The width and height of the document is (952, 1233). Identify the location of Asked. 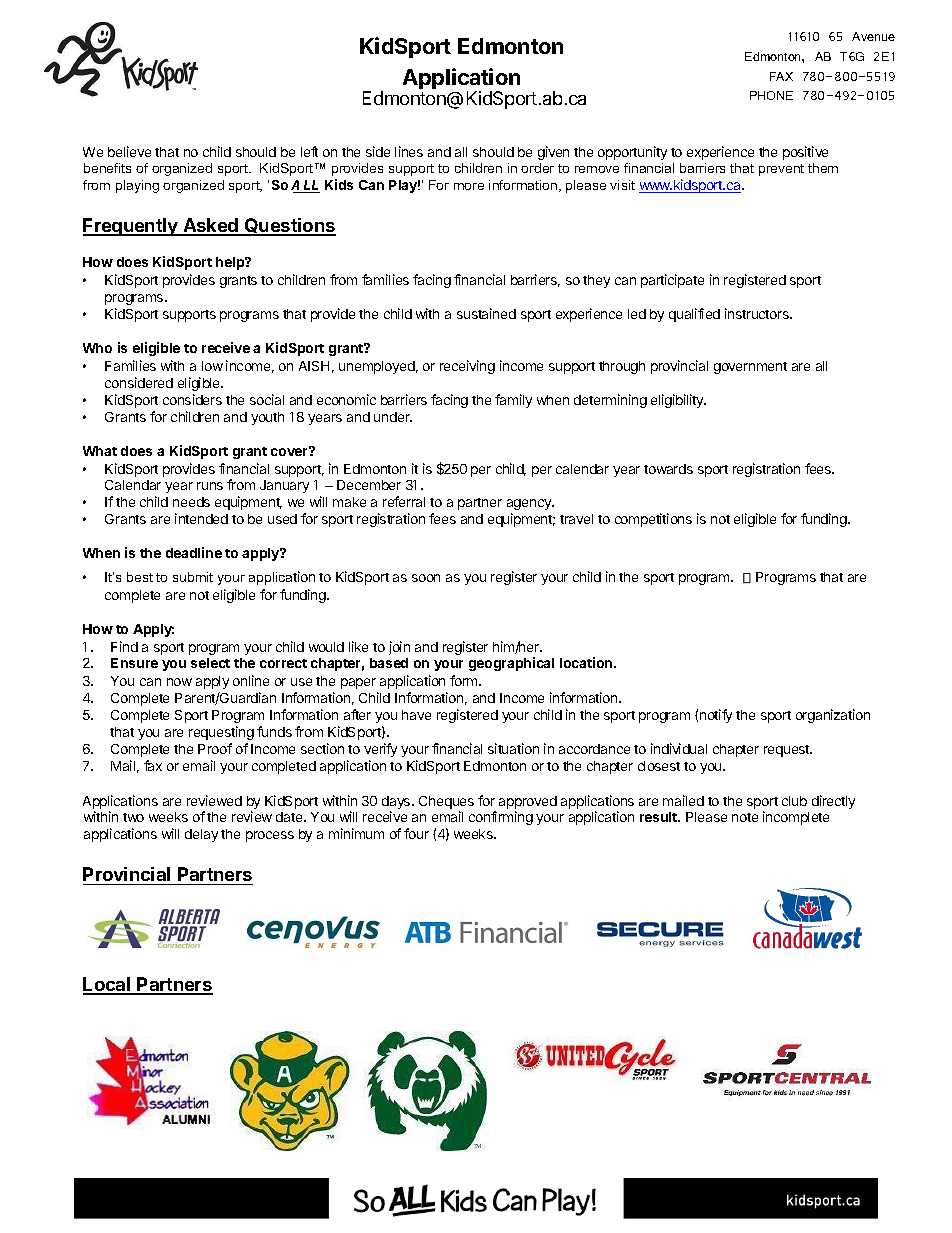
(211, 226).
